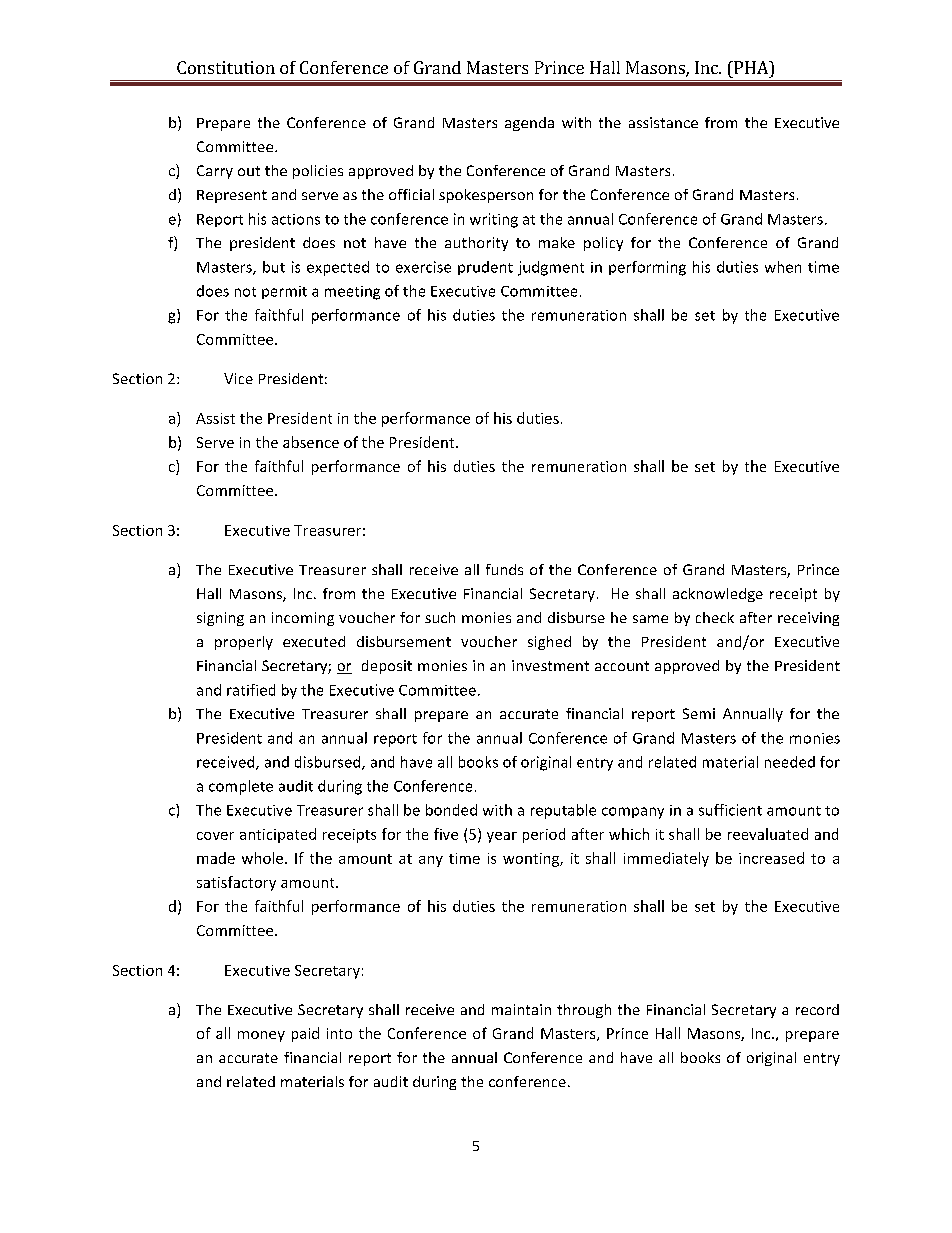 The height and width of the screenshot is (1233, 952). I want to click on complete, so click(241, 787).
